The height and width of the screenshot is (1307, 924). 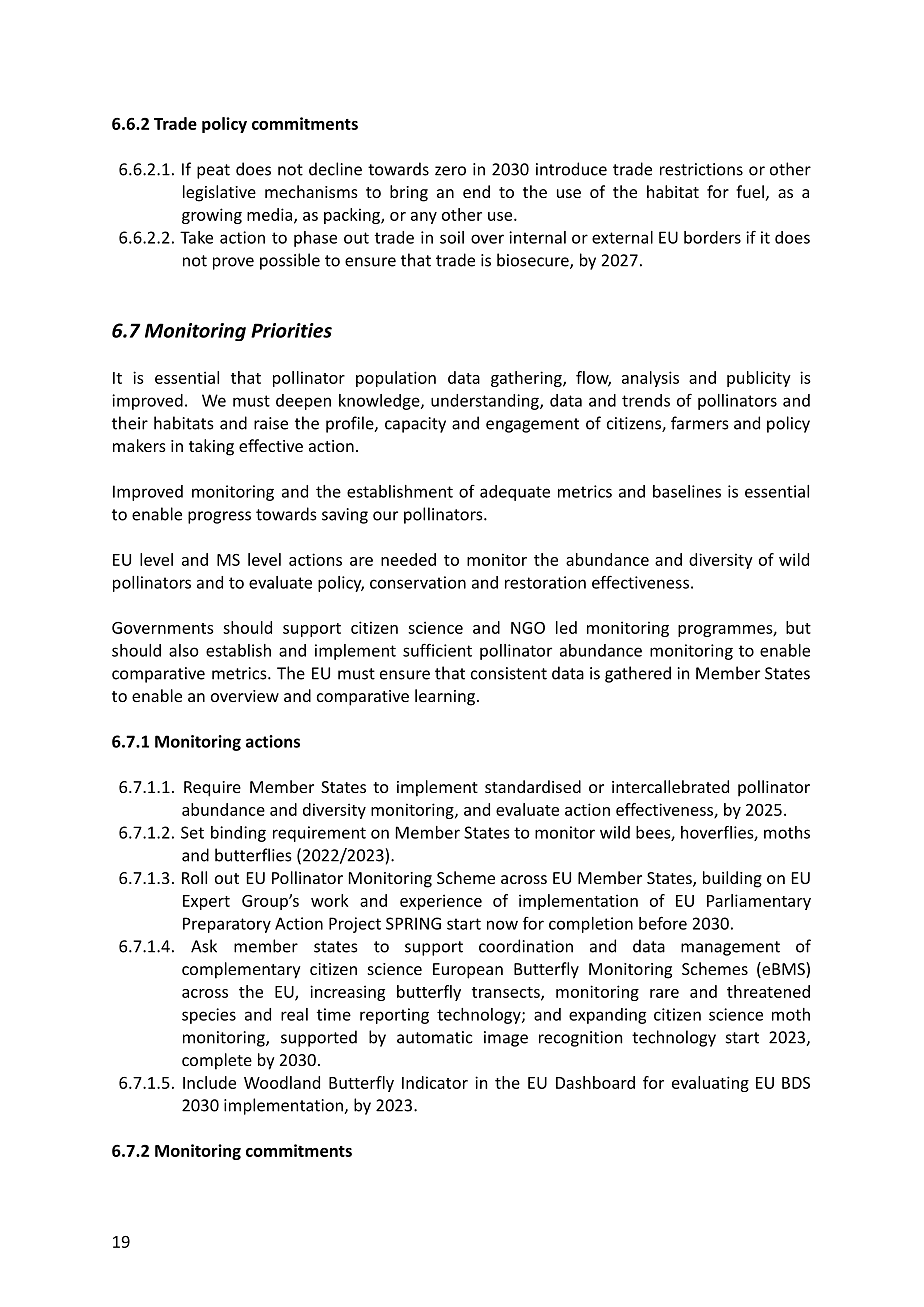 What do you see at coordinates (515, 493) in the screenshot?
I see `adequate` at bounding box center [515, 493].
